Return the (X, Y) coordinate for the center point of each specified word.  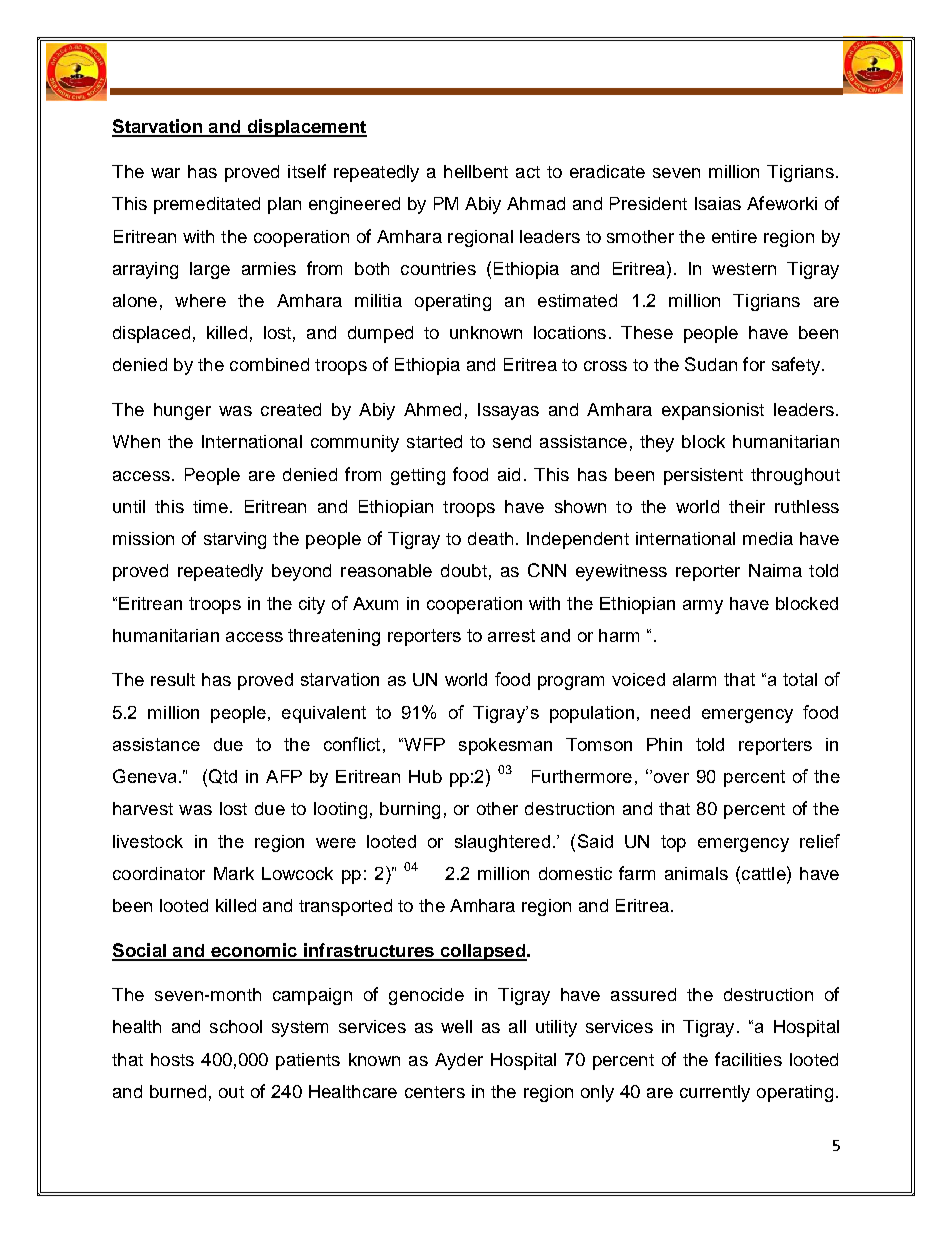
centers (435, 1092)
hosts (172, 1059)
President (648, 203)
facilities (748, 1059)
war (165, 173)
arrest (511, 635)
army (703, 607)
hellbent (476, 171)
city (312, 605)
